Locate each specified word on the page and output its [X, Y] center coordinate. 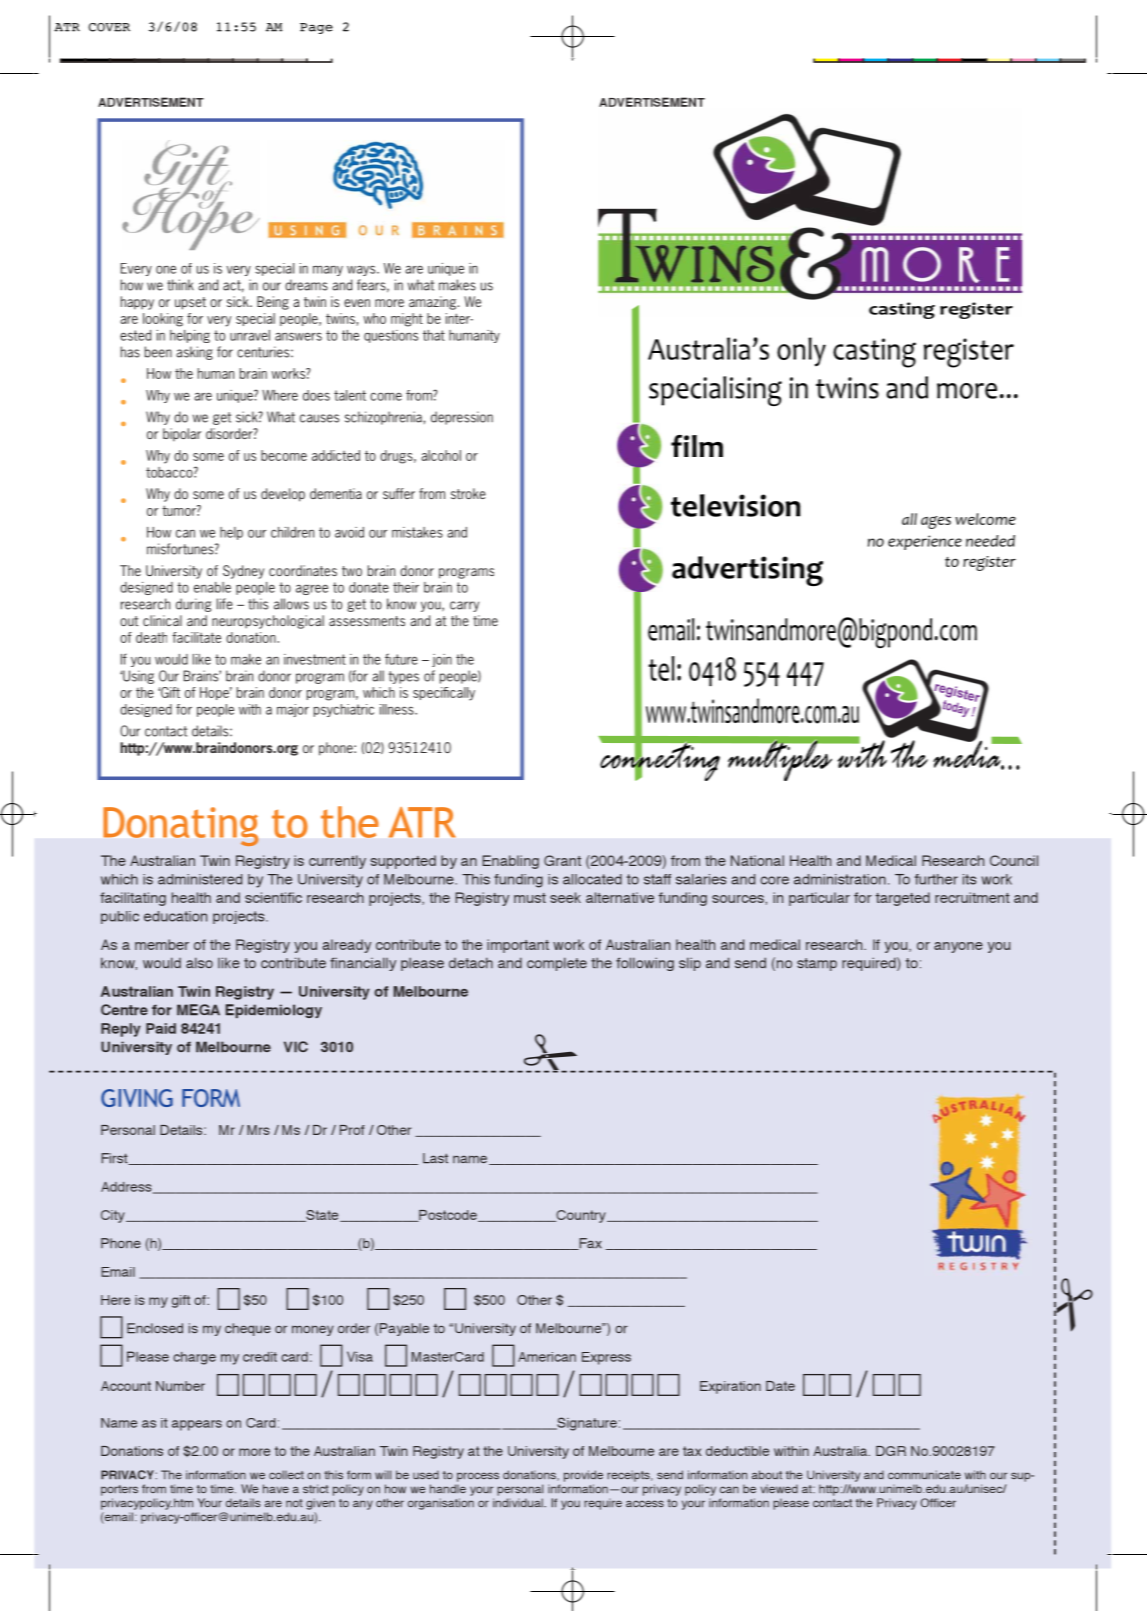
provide [583, 1476]
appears [197, 1425]
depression [462, 418]
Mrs [258, 1130]
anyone [958, 947]
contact [166, 731]
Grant [562, 860]
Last [435, 1158]
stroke [468, 493]
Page [316, 28]
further [936, 879]
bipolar [182, 435]
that [434, 335]
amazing [432, 303]
